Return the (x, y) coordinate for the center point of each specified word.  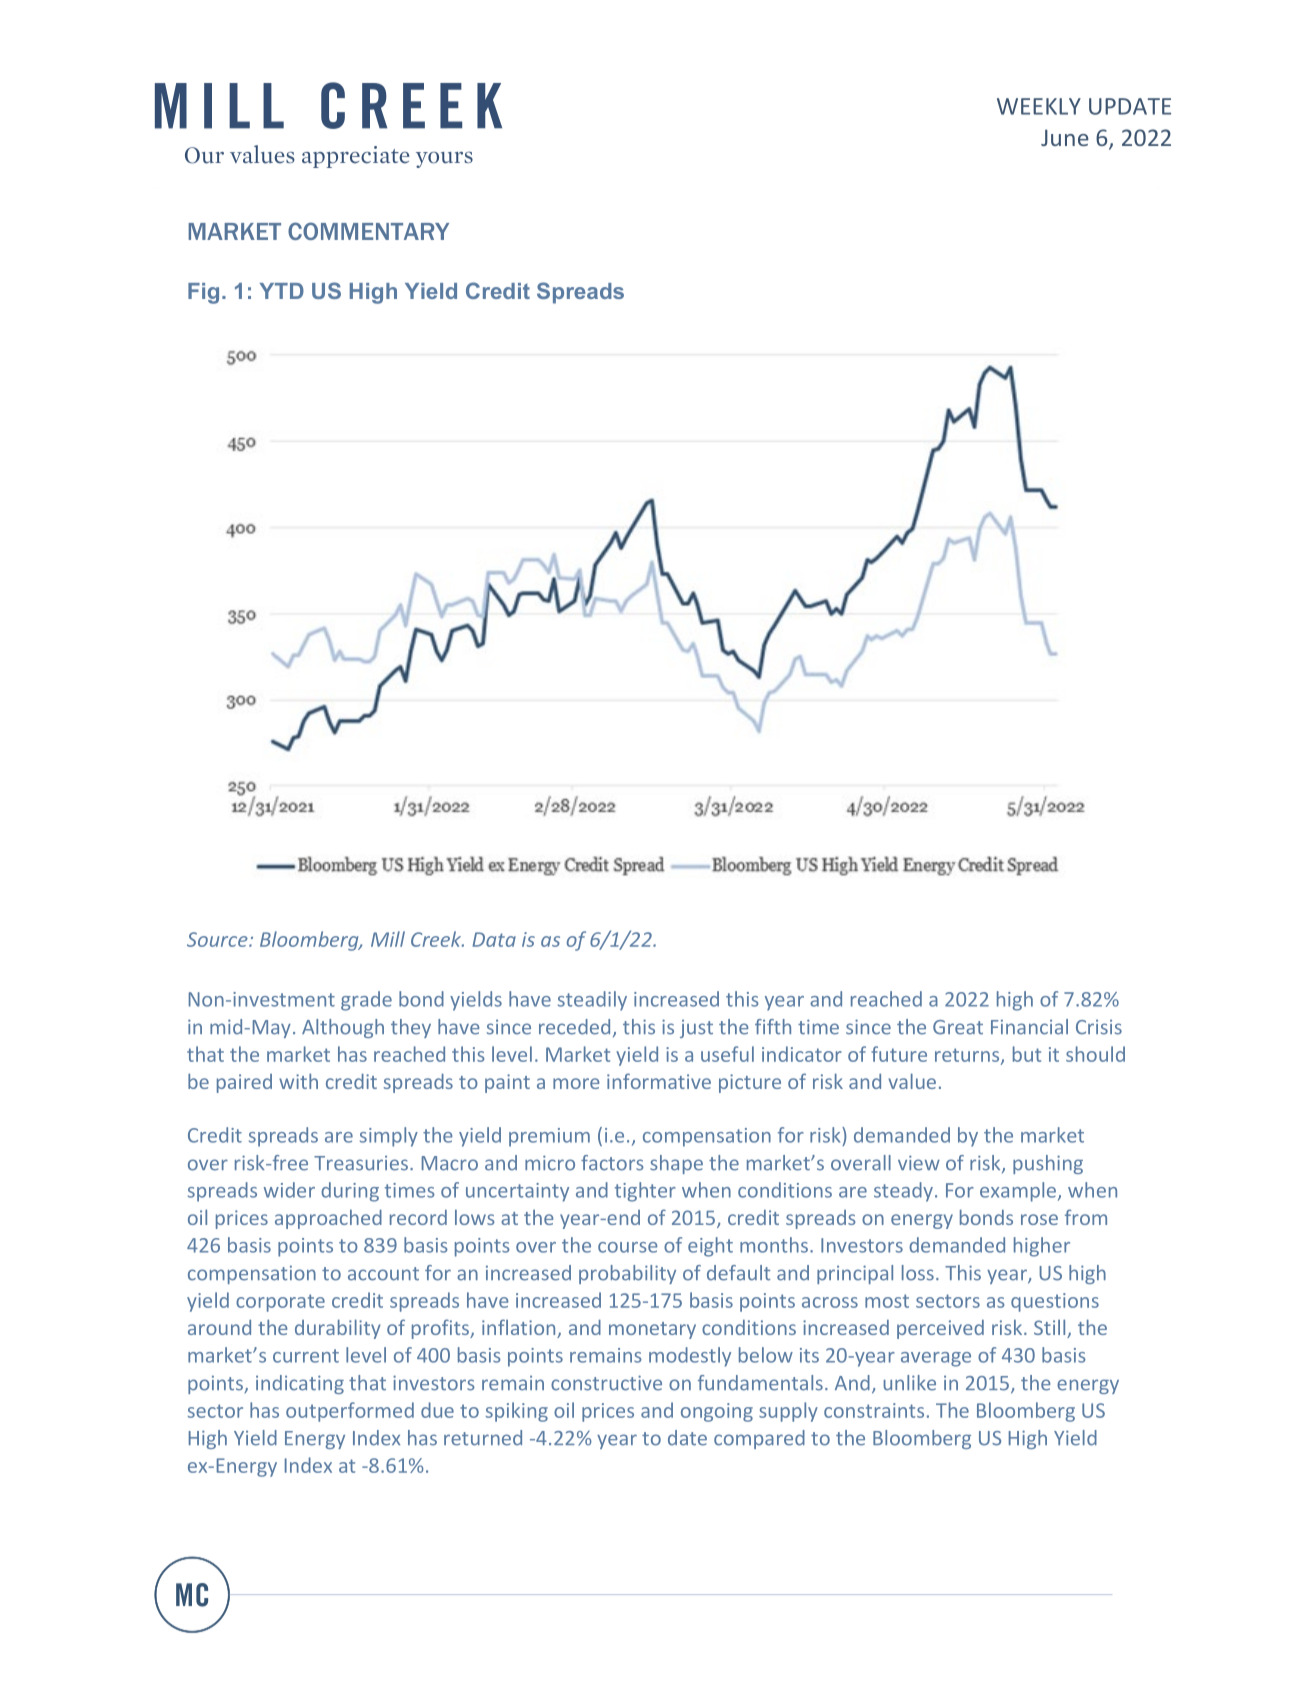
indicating (300, 1384)
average (936, 1359)
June (1065, 137)
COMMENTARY (368, 231)
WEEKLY (1039, 106)
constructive (606, 1383)
